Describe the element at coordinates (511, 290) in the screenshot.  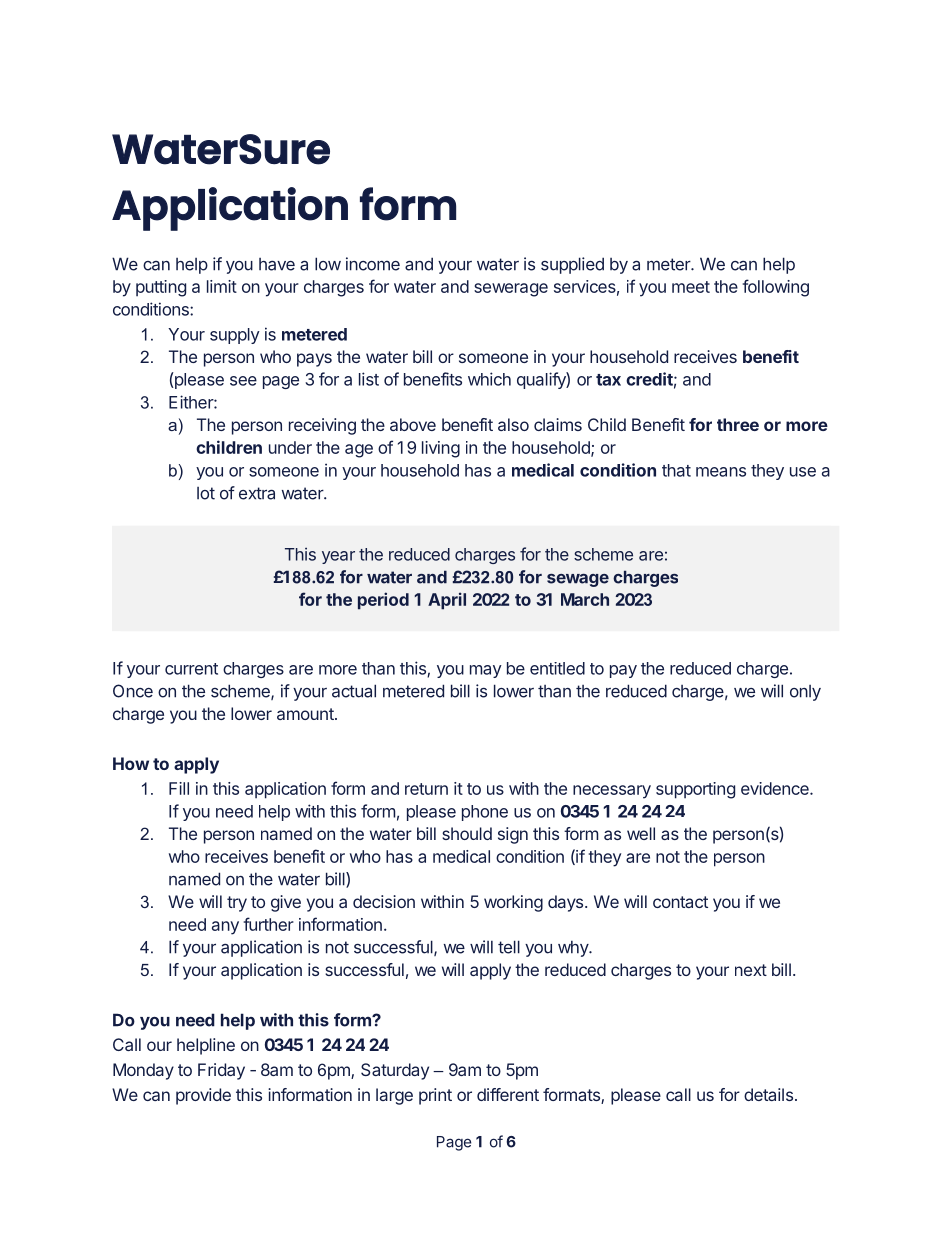
I see `sewerage` at that location.
